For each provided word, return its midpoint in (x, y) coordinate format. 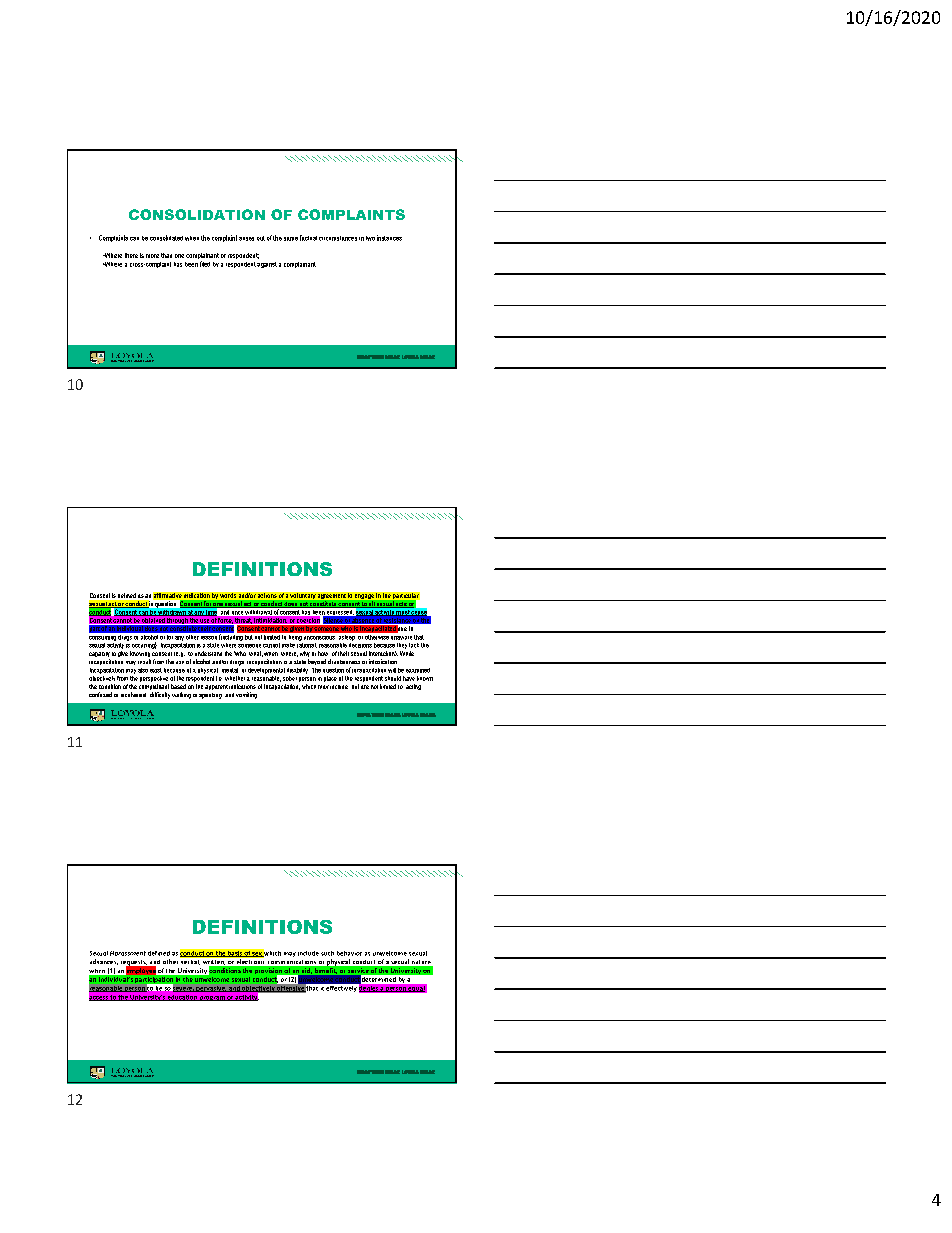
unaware (401, 638)
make (288, 645)
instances (389, 238)
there (131, 255)
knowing (140, 655)
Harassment (128, 953)
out (261, 238)
